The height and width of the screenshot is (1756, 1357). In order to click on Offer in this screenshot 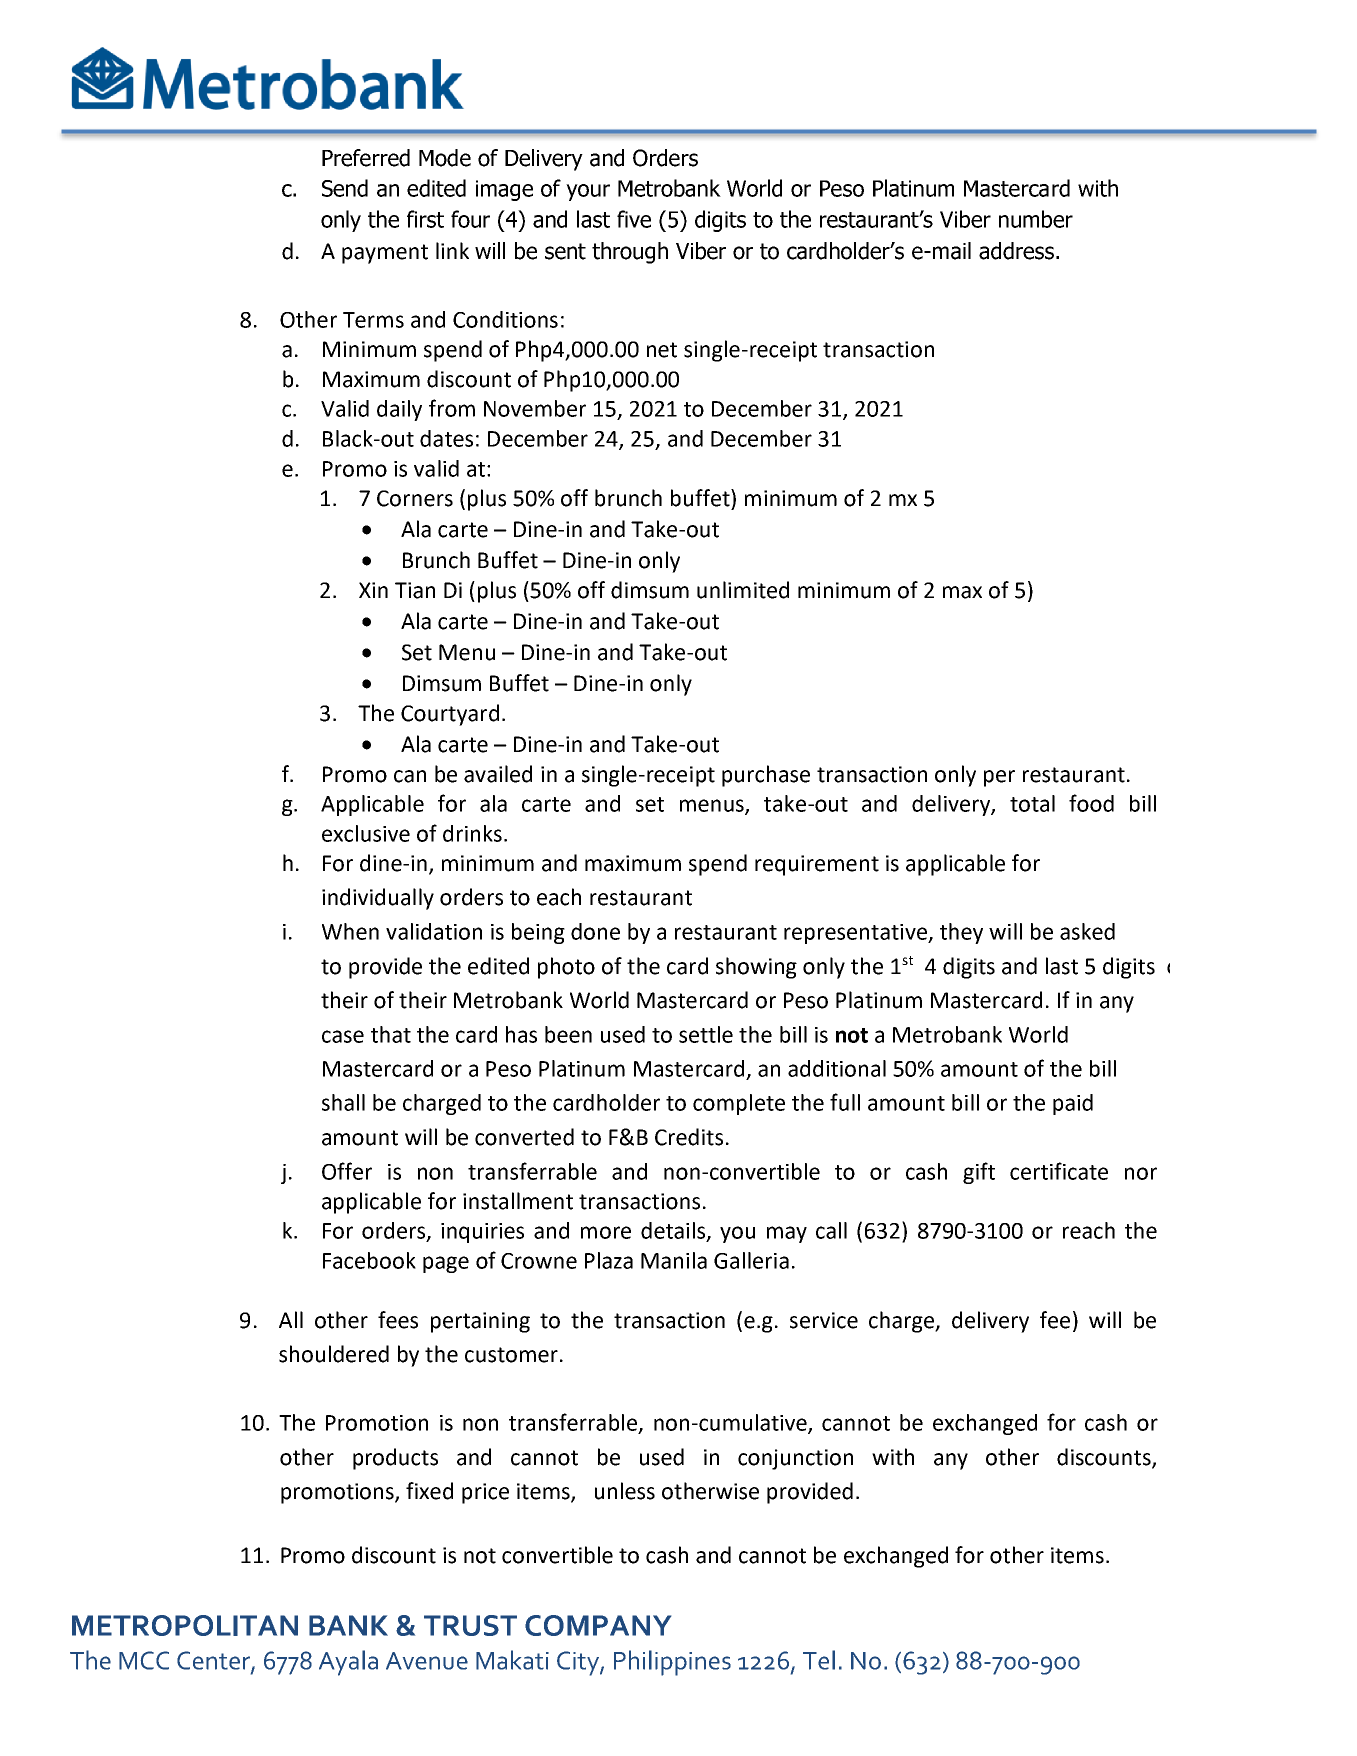, I will do `click(347, 1171)`.
